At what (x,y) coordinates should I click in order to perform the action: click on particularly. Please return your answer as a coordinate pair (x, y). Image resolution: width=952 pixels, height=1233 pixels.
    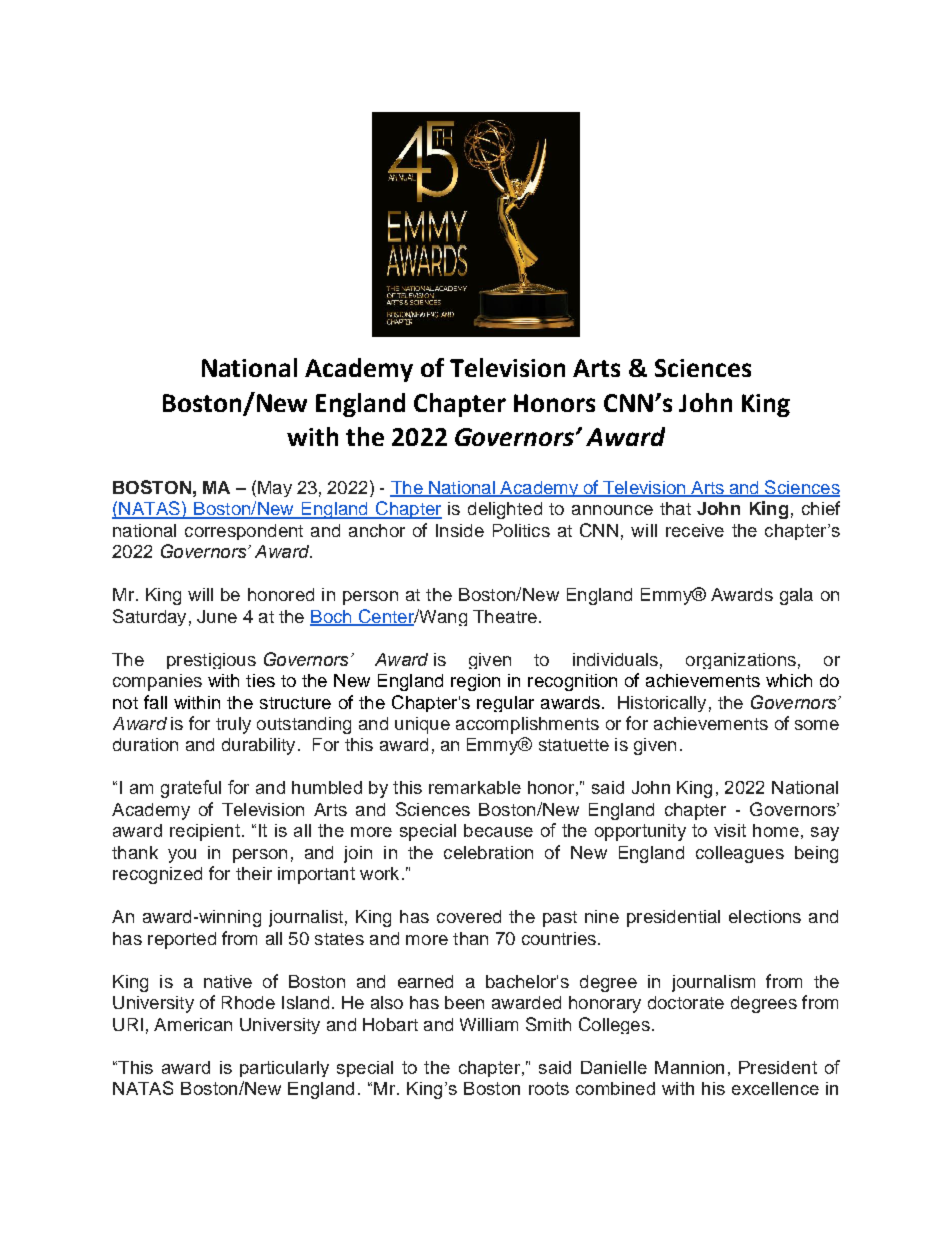
    Looking at the image, I should click on (284, 1069).
